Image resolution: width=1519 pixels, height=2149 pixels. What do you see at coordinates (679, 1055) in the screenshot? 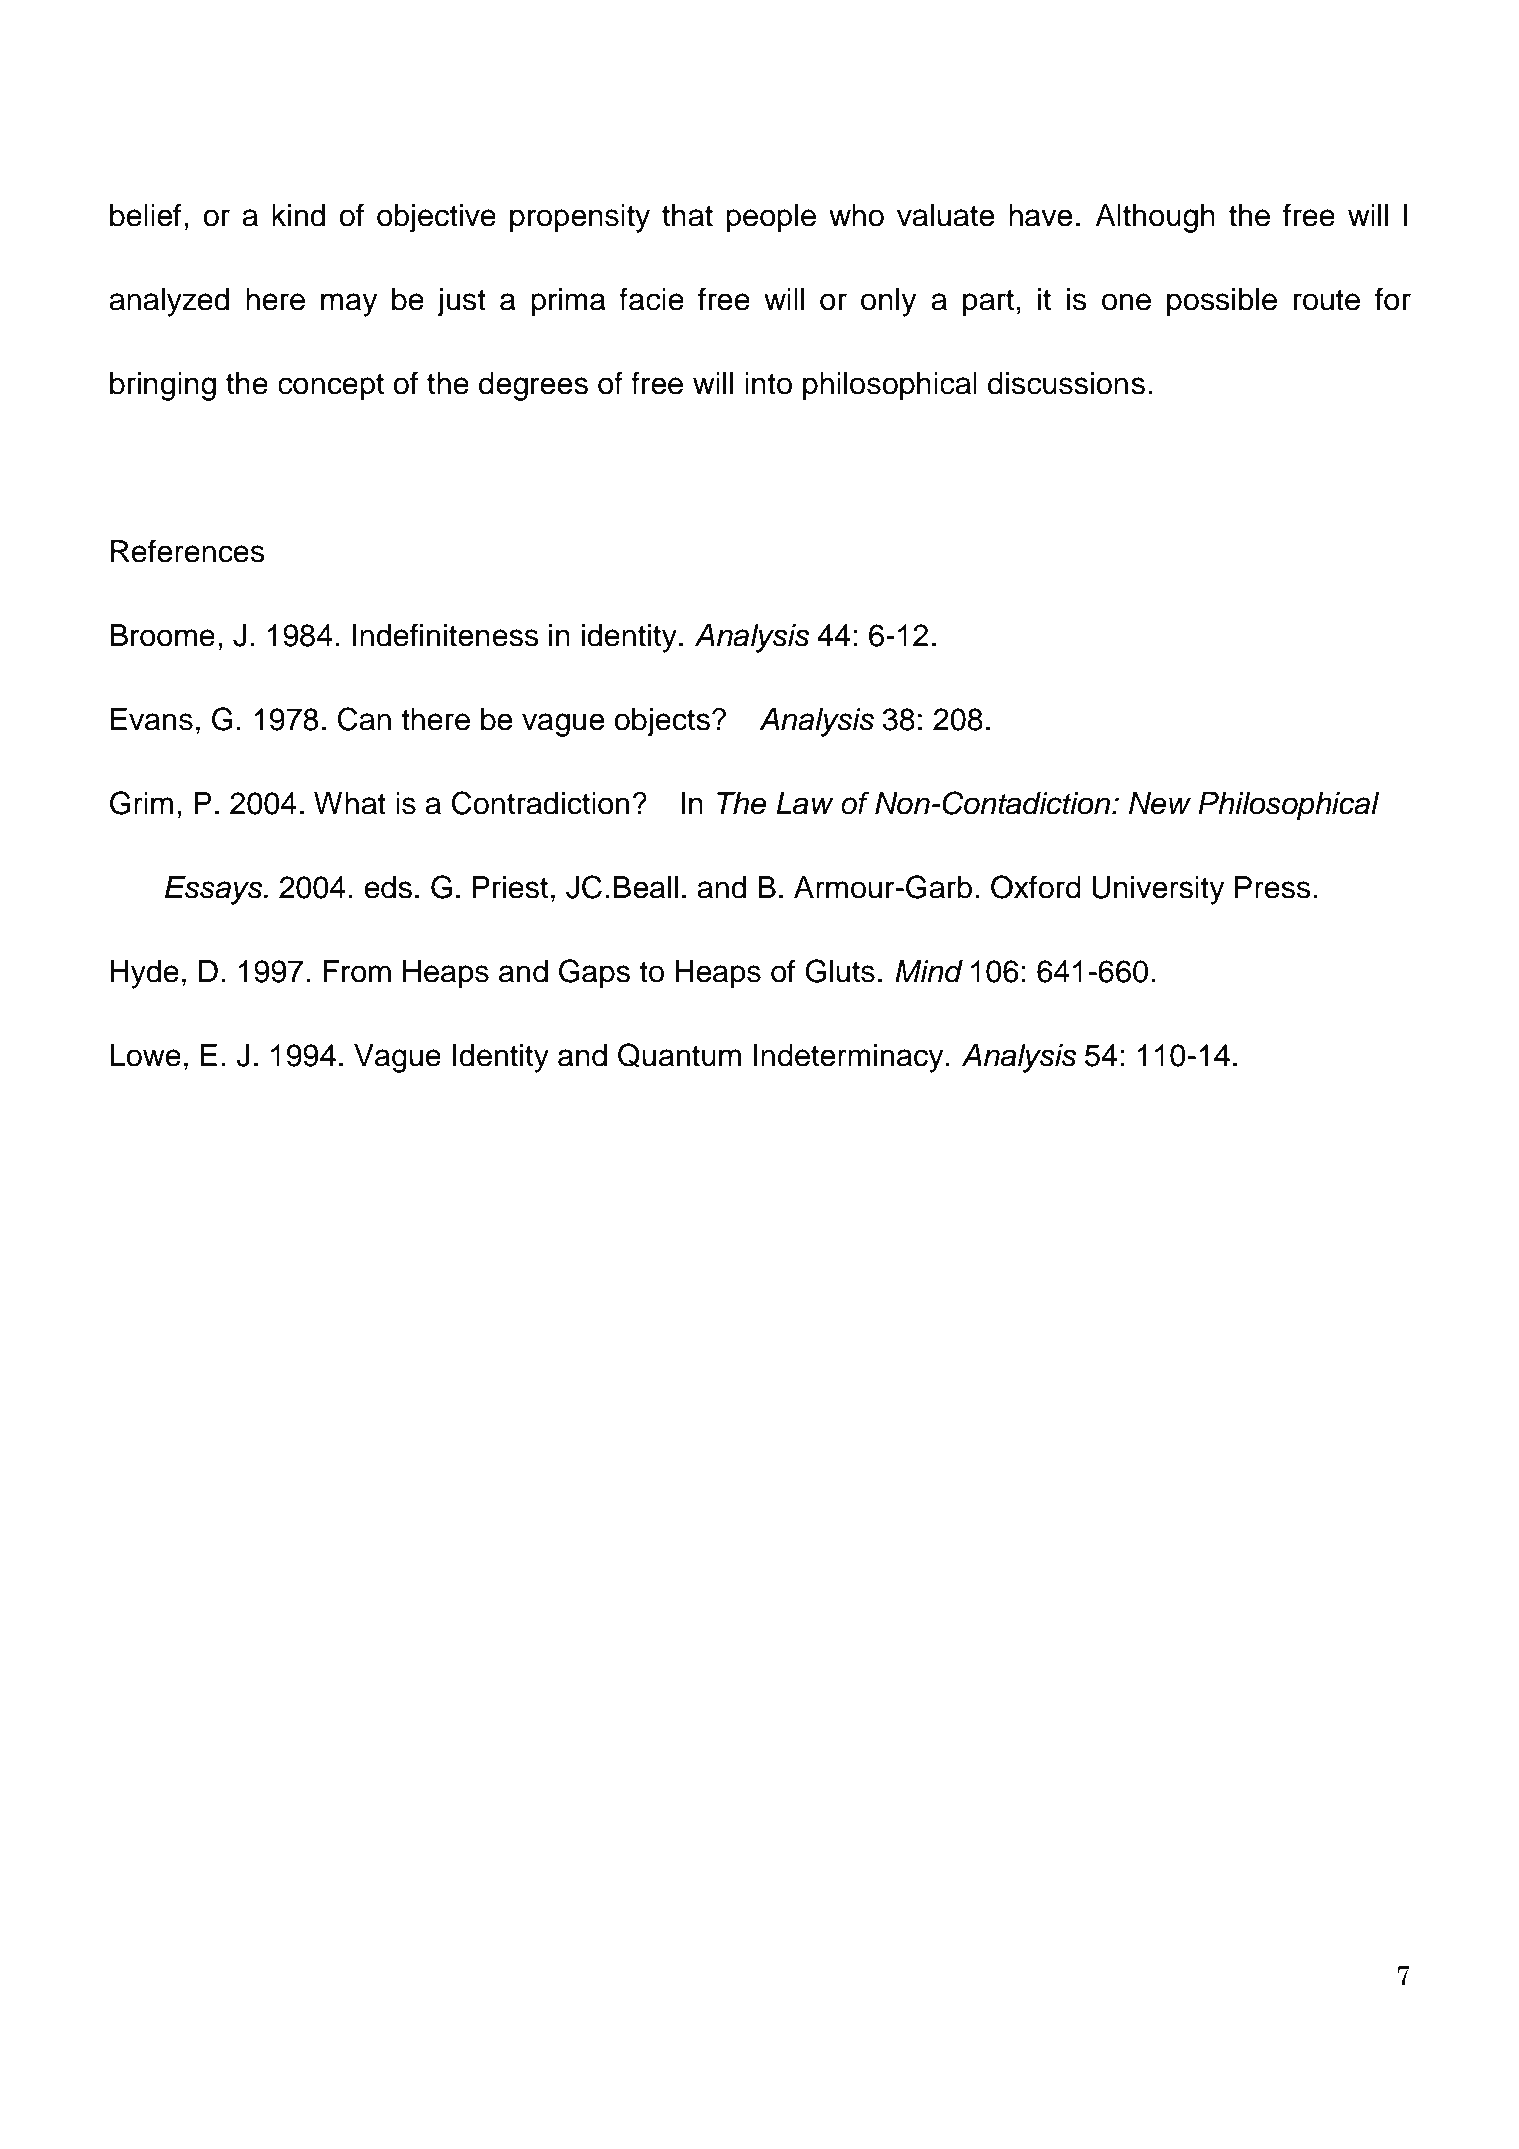
I see `Quantum` at bounding box center [679, 1055].
